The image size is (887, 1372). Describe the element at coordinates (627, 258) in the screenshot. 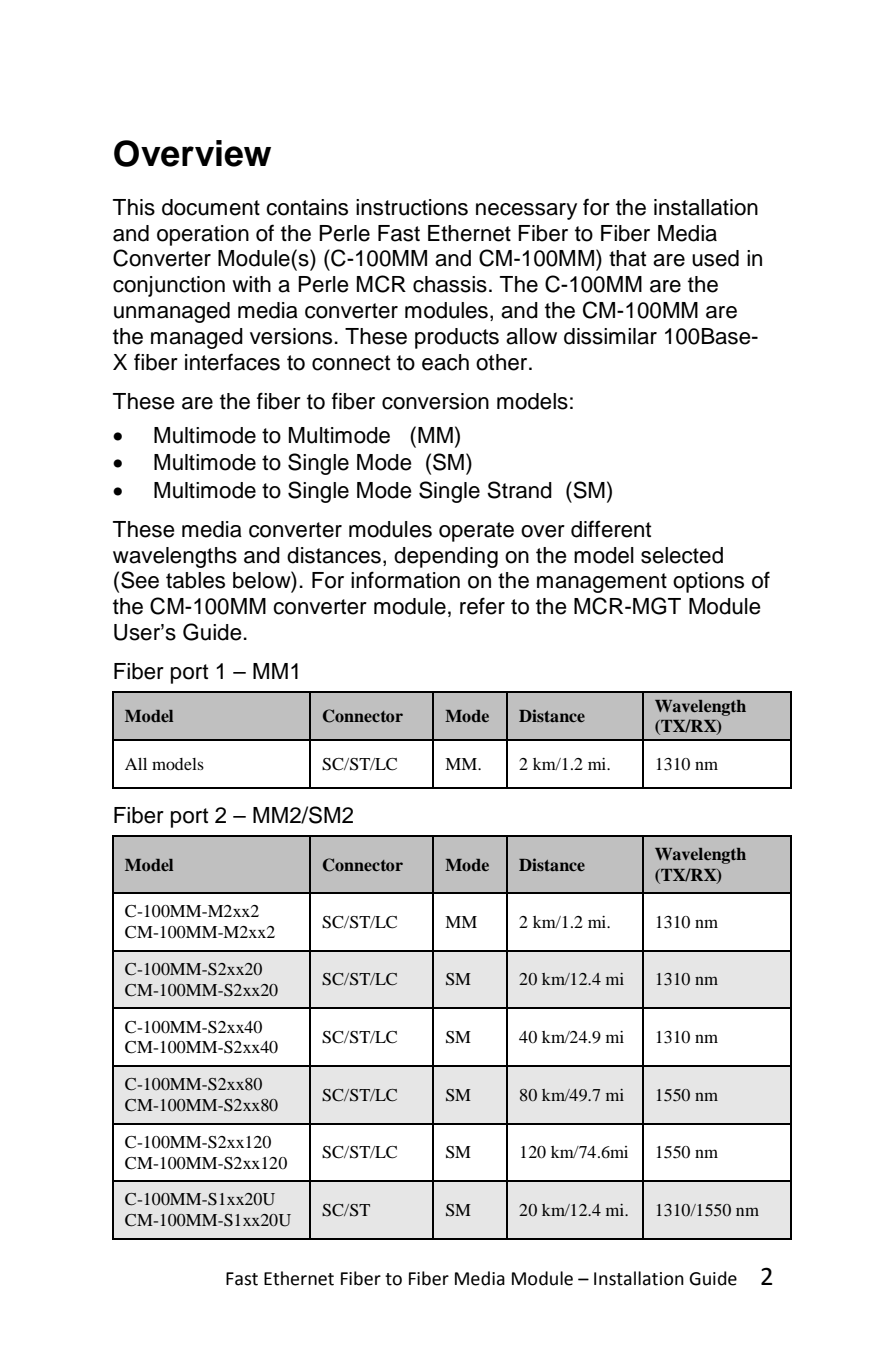

I see `that` at that location.
